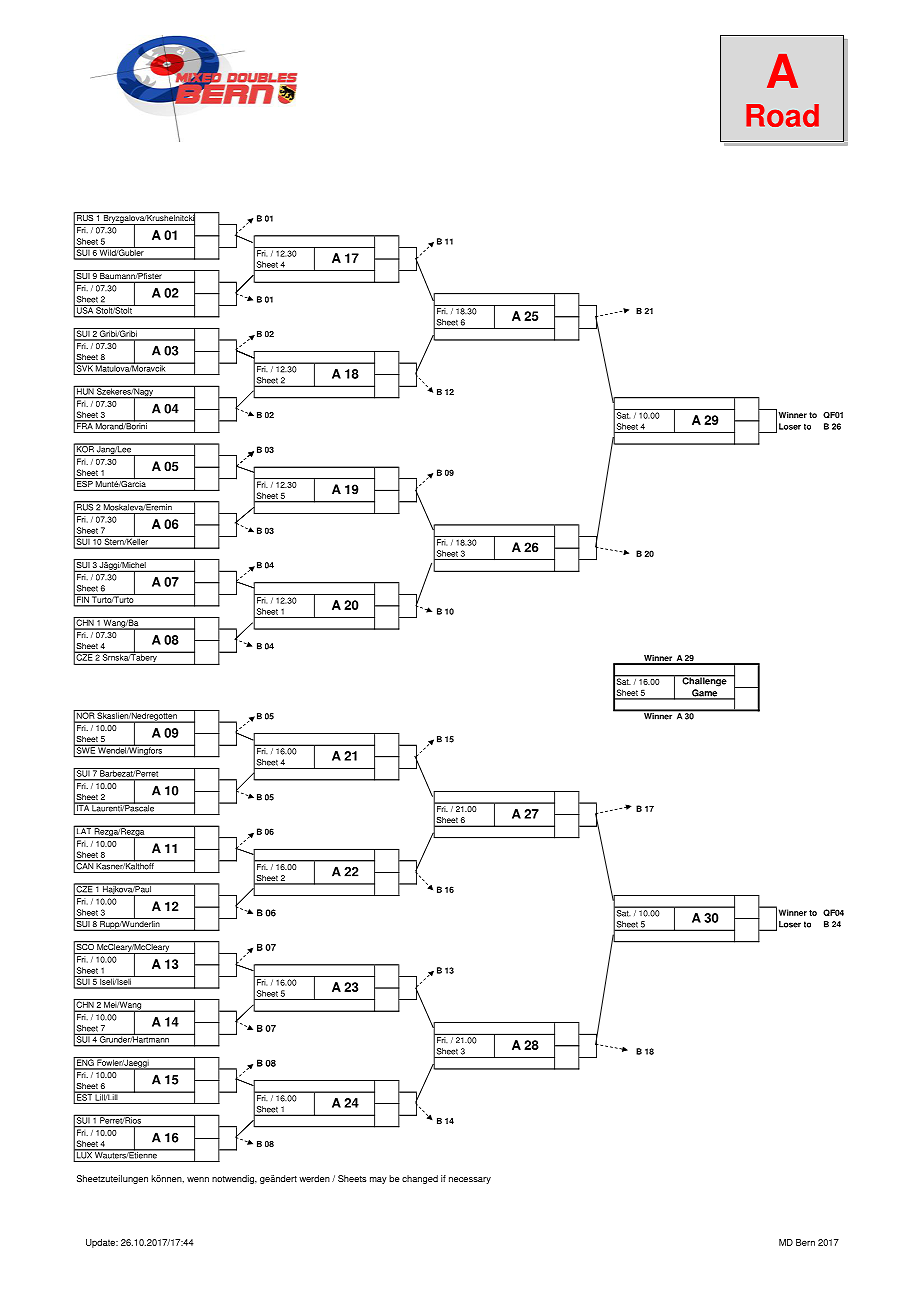 This image has height=1308, width=924. What do you see at coordinates (782, 115) in the image?
I see `Road` at bounding box center [782, 115].
